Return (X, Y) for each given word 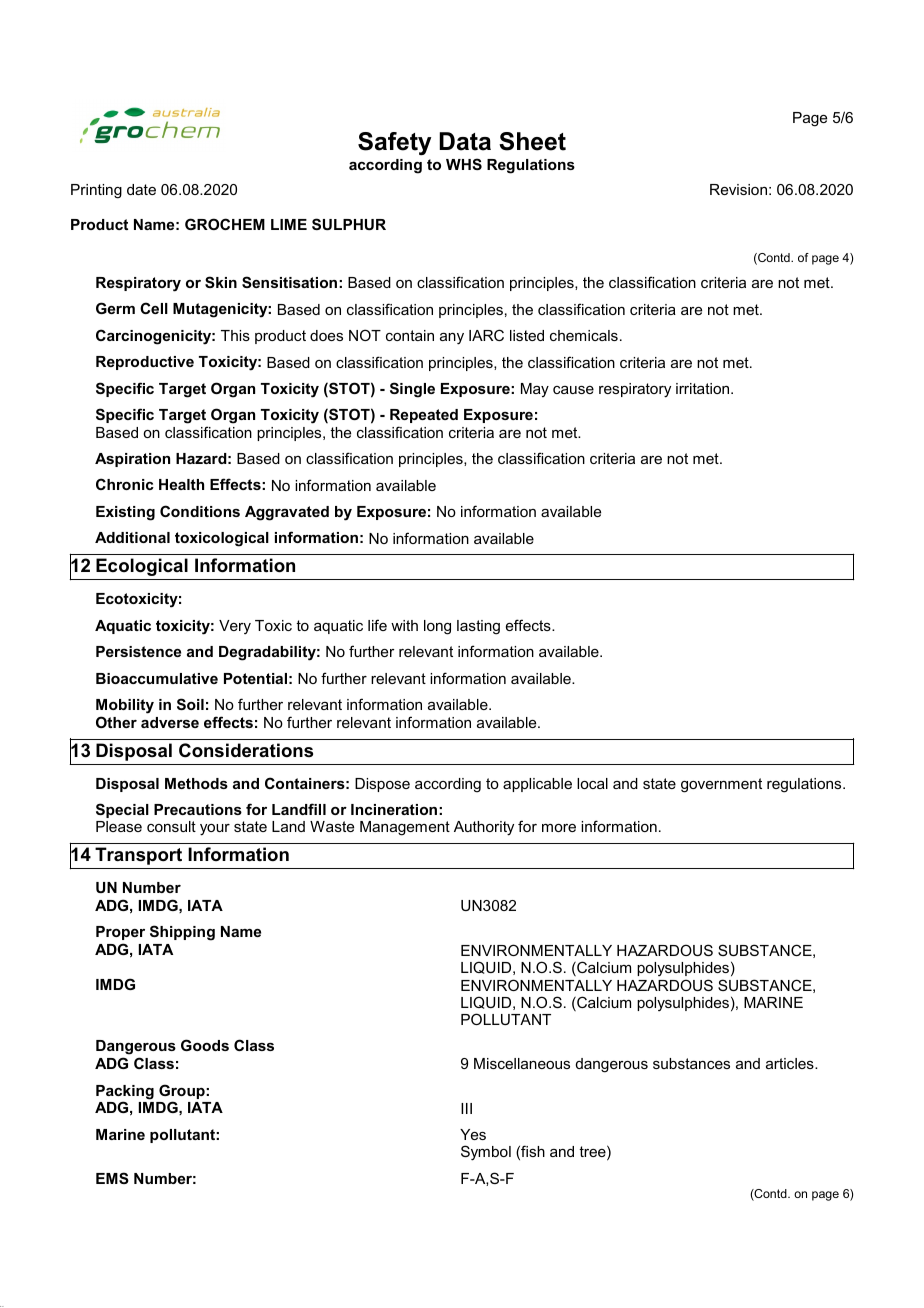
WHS (464, 164)
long (437, 627)
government (721, 785)
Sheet (532, 141)
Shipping (182, 933)
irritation (704, 388)
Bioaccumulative (157, 678)
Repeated (424, 416)
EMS (112, 1178)
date (141, 189)
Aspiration (132, 460)
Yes (473, 1134)
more (559, 828)
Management (405, 828)
